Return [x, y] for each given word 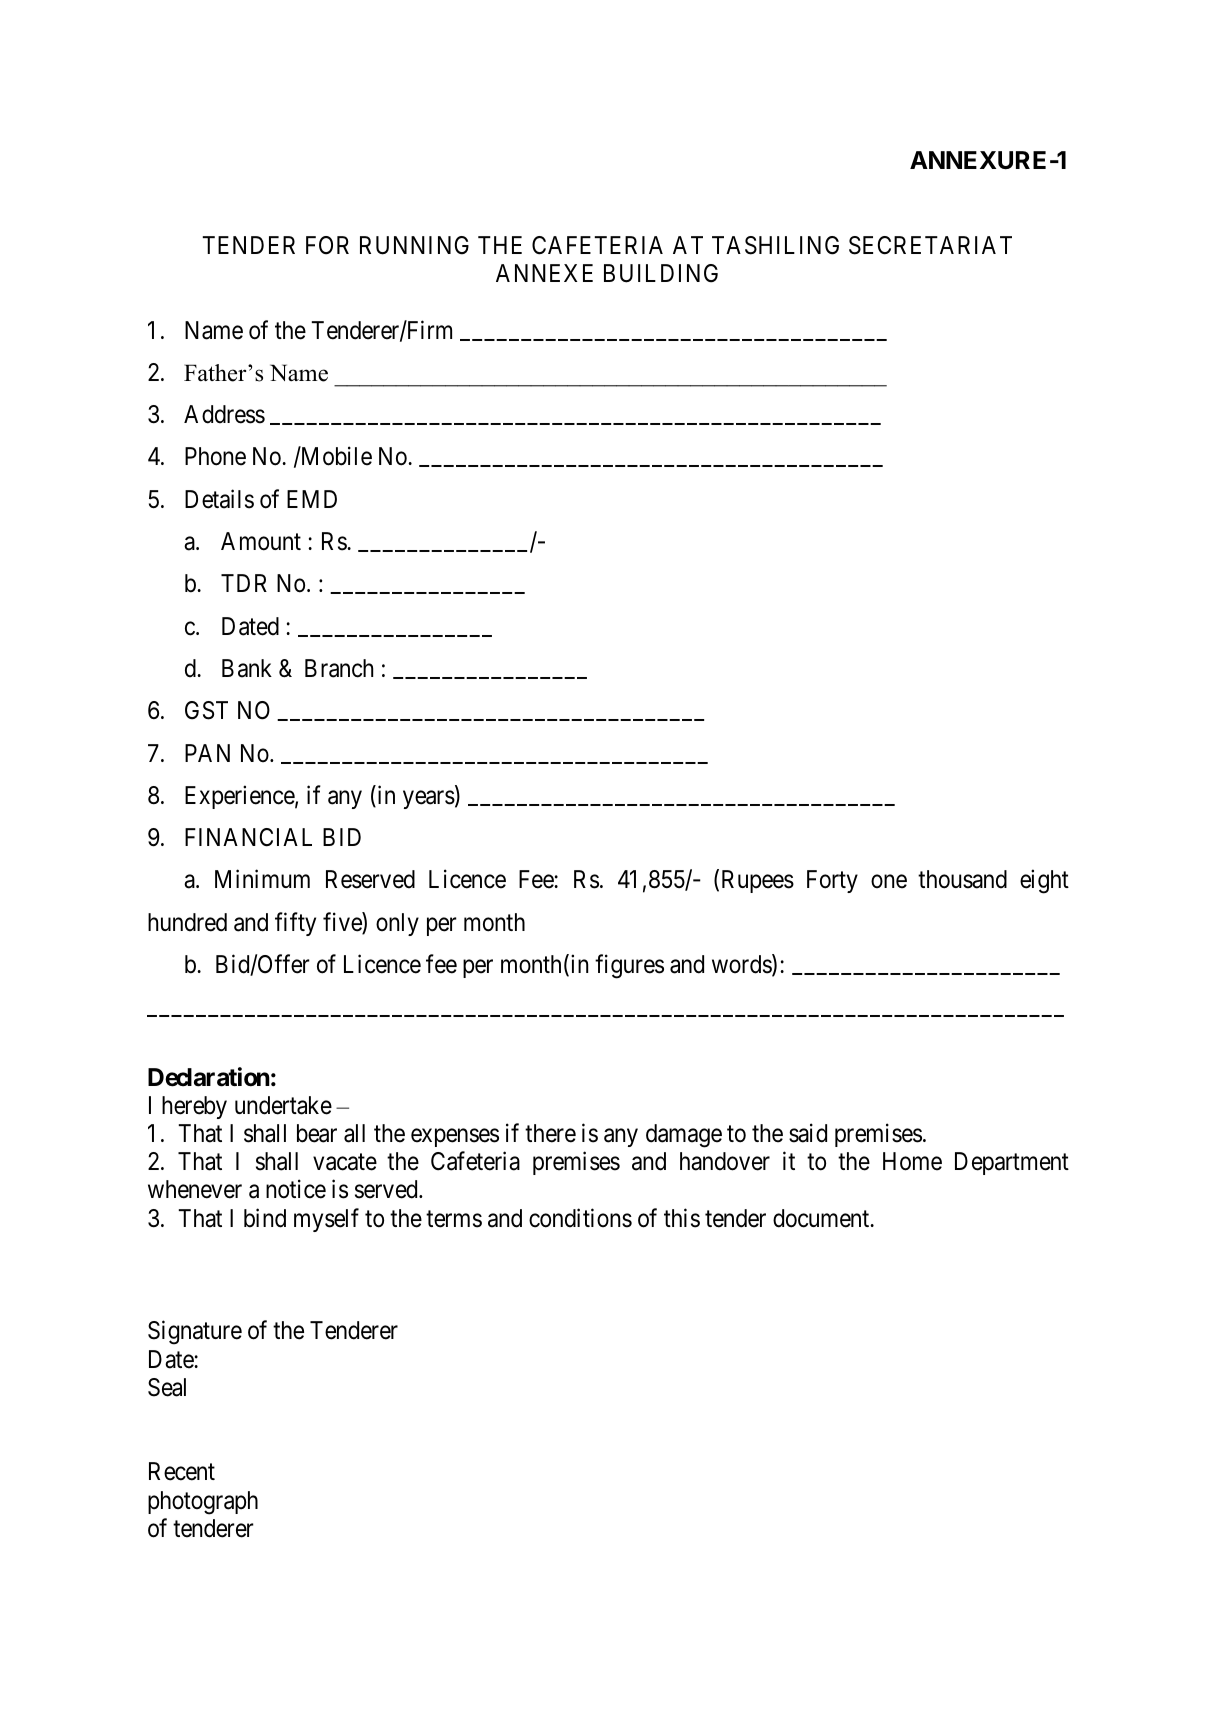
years [429, 799]
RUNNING [414, 245]
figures [629, 966]
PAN [207, 753]
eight [1044, 882]
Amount [261, 541]
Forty [832, 881]
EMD [312, 499]
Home [912, 1161]
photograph [203, 1503]
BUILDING [661, 273]
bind [265, 1218]
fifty [295, 924]
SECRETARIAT [930, 245]
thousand [962, 879]
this [682, 1218]
